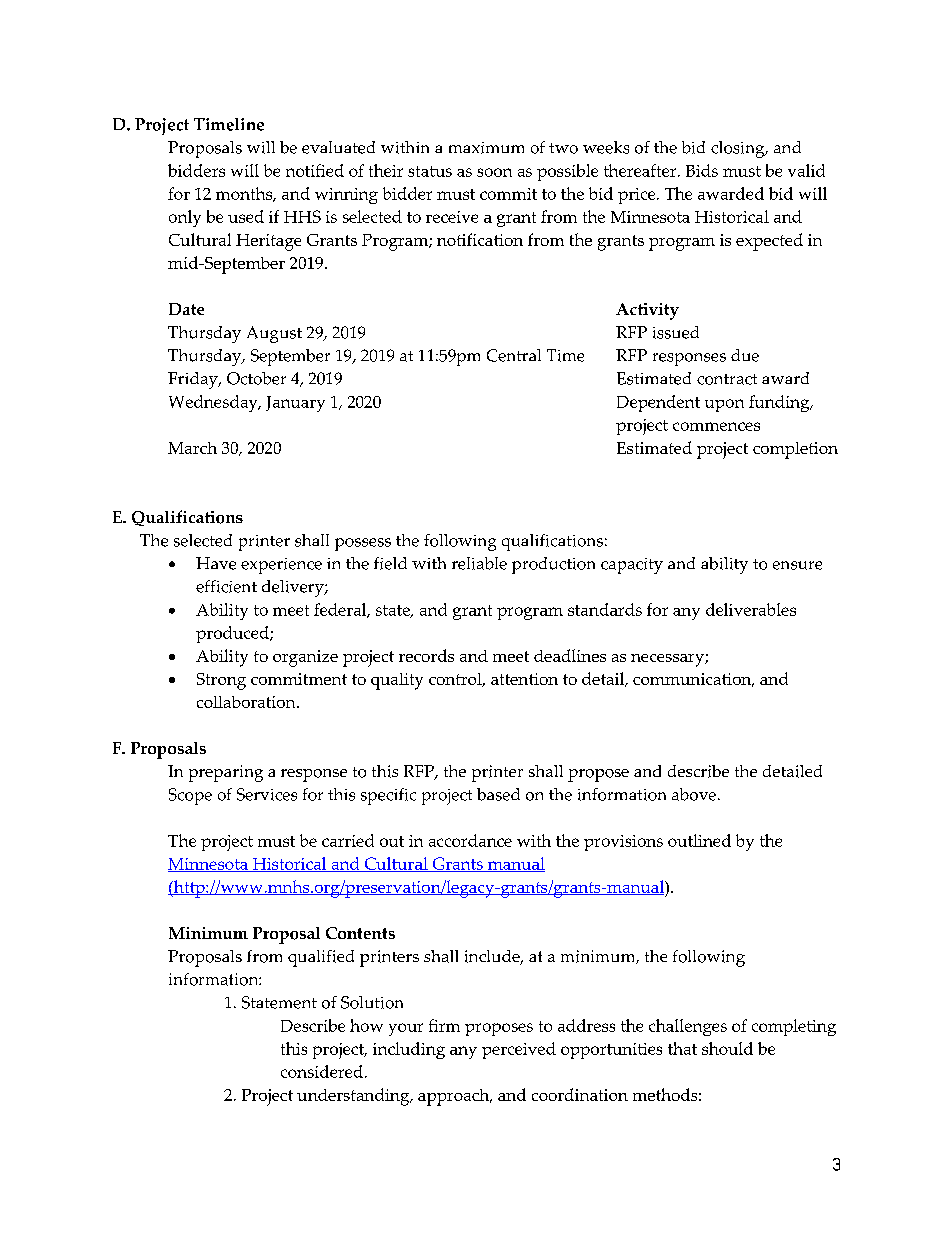  I want to click on experience, so click(281, 566).
